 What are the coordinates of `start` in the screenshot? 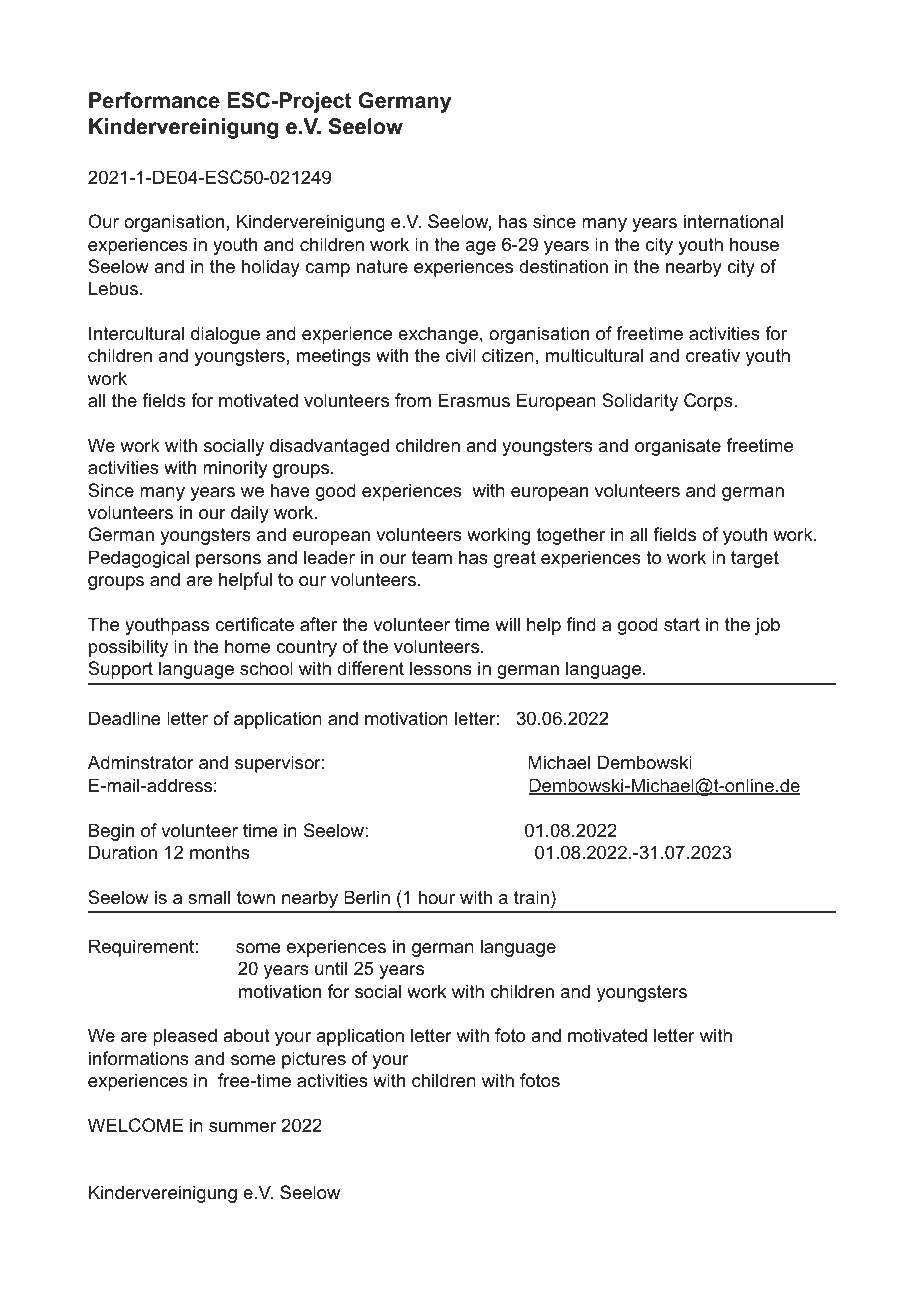 It's located at (682, 625).
